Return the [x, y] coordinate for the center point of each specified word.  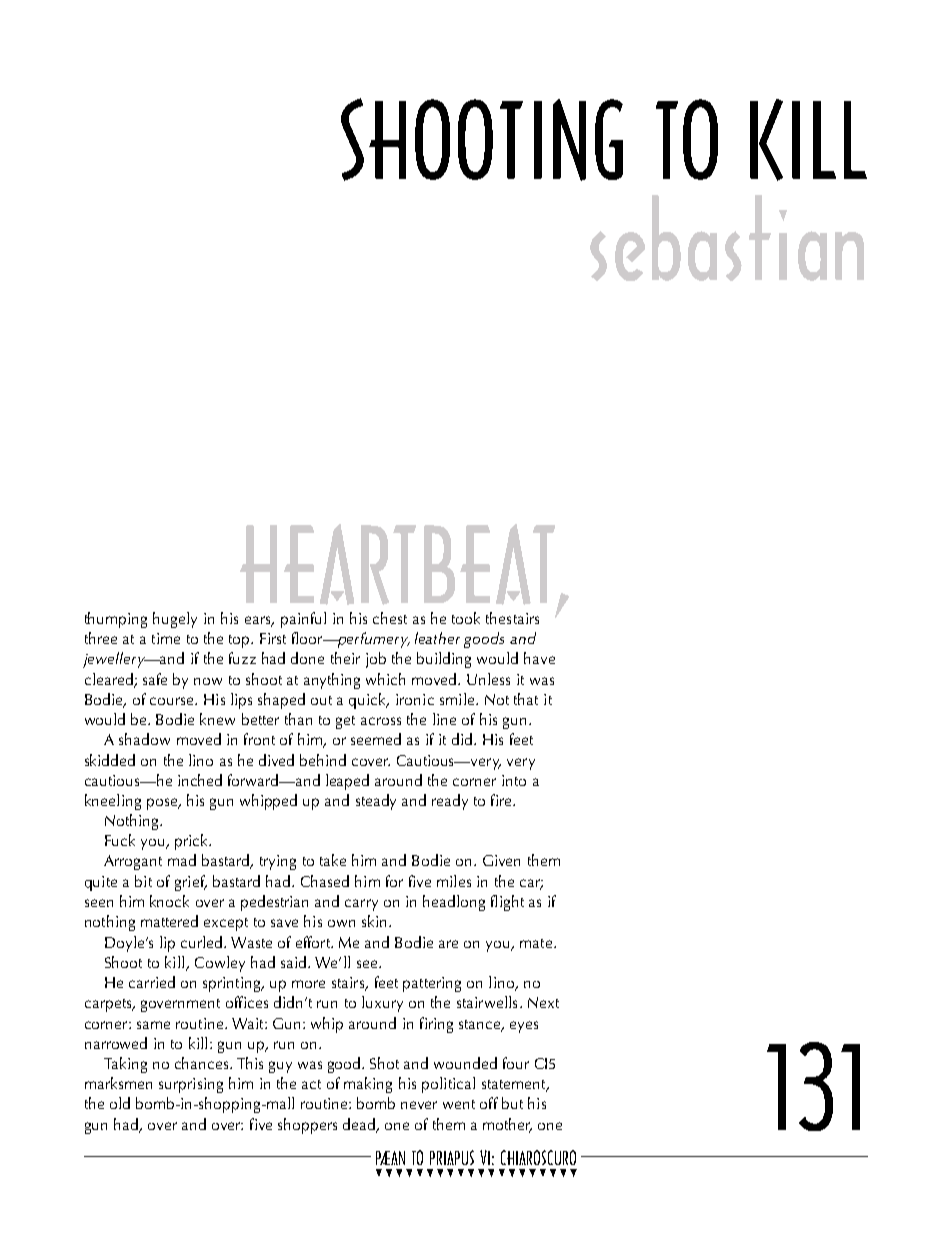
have [539, 658]
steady [376, 802]
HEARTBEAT [397, 564]
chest [390, 618]
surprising [191, 1085]
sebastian [727, 238]
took [466, 618]
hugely [175, 620]
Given [501, 860]
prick [193, 842]
